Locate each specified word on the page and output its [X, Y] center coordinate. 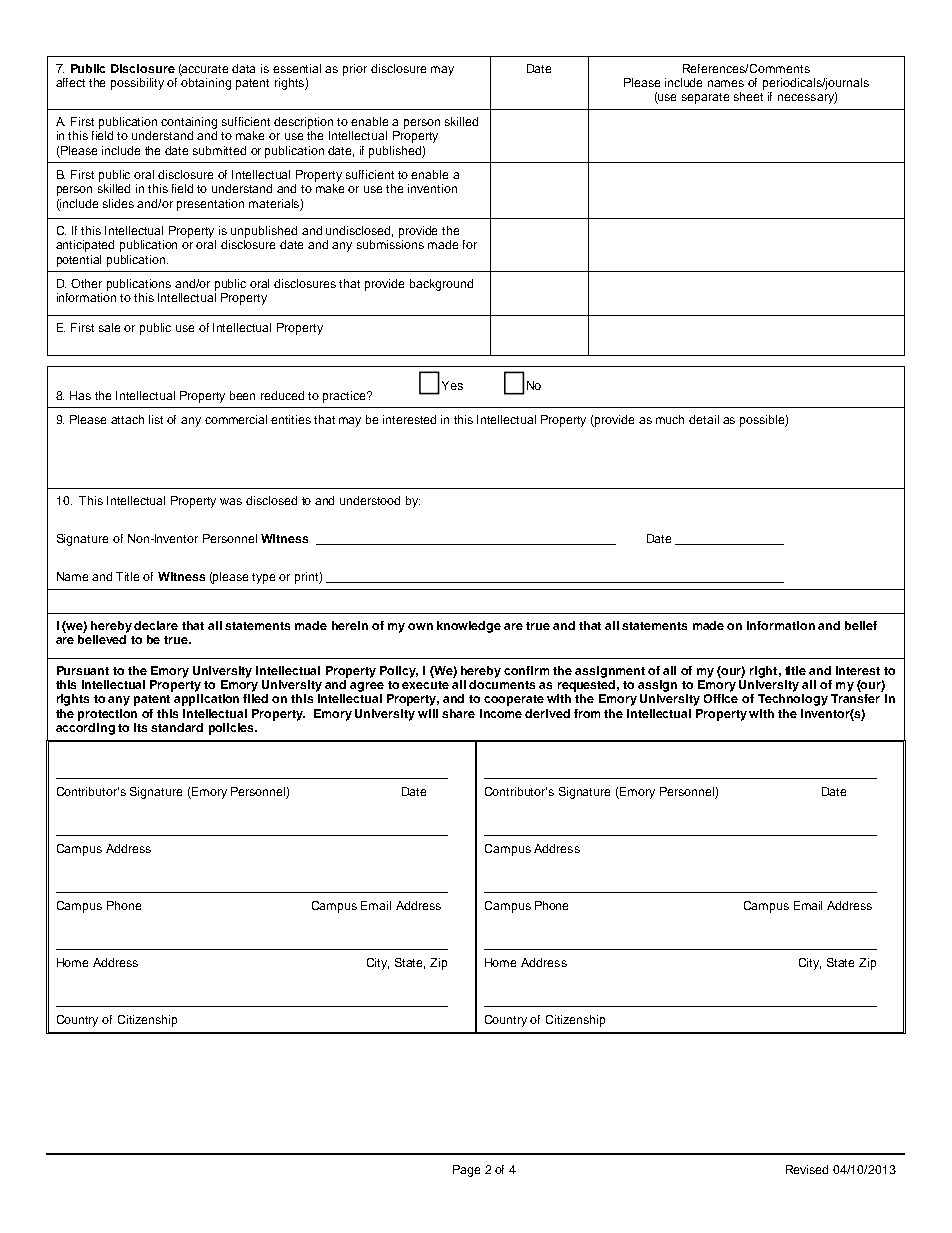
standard [177, 727]
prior [355, 70]
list [156, 419]
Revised [807, 1169]
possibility [137, 84]
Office [721, 698]
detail [704, 419]
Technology [793, 700]
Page [466, 1171]
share [458, 713]
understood [370, 500]
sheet [748, 96]
